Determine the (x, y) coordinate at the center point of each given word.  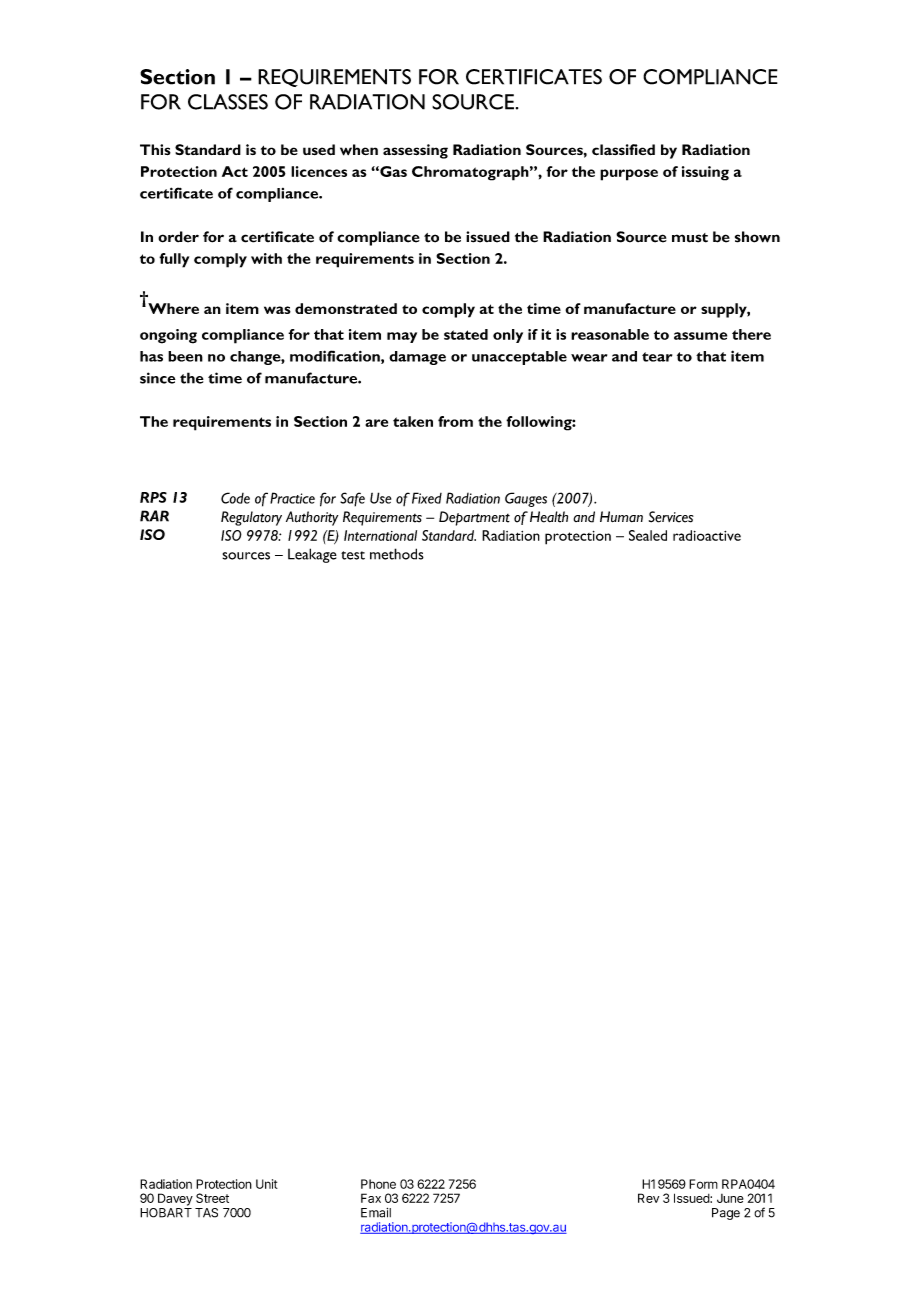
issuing (705, 173)
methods (397, 554)
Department (474, 518)
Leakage (312, 555)
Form (703, 1184)
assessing (415, 151)
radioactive (707, 535)
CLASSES (228, 102)
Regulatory (251, 518)
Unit (267, 1184)
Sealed (648, 535)
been (185, 356)
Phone (378, 1184)
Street (212, 1198)
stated (466, 334)
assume (700, 336)
